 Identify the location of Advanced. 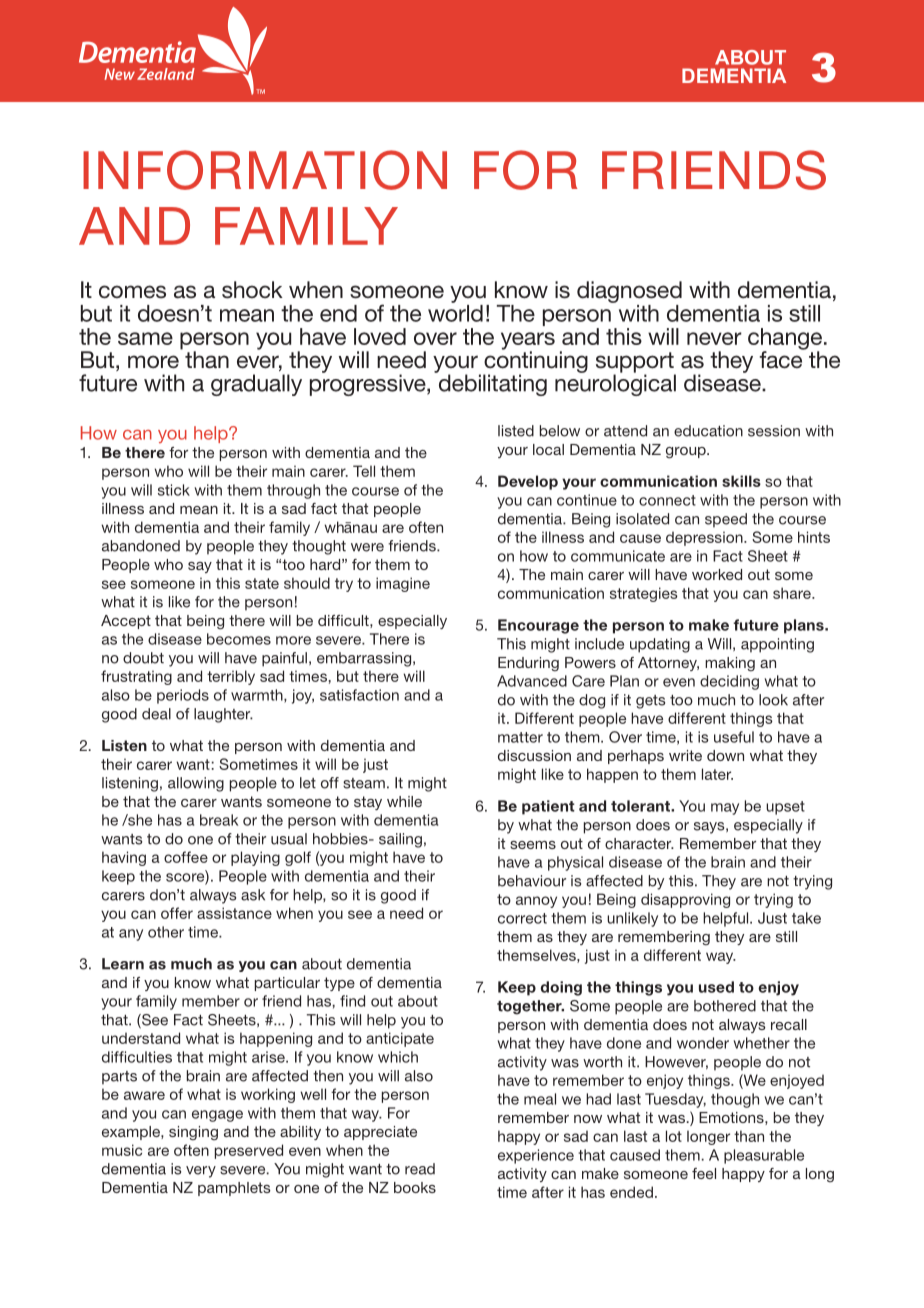
(532, 681).
